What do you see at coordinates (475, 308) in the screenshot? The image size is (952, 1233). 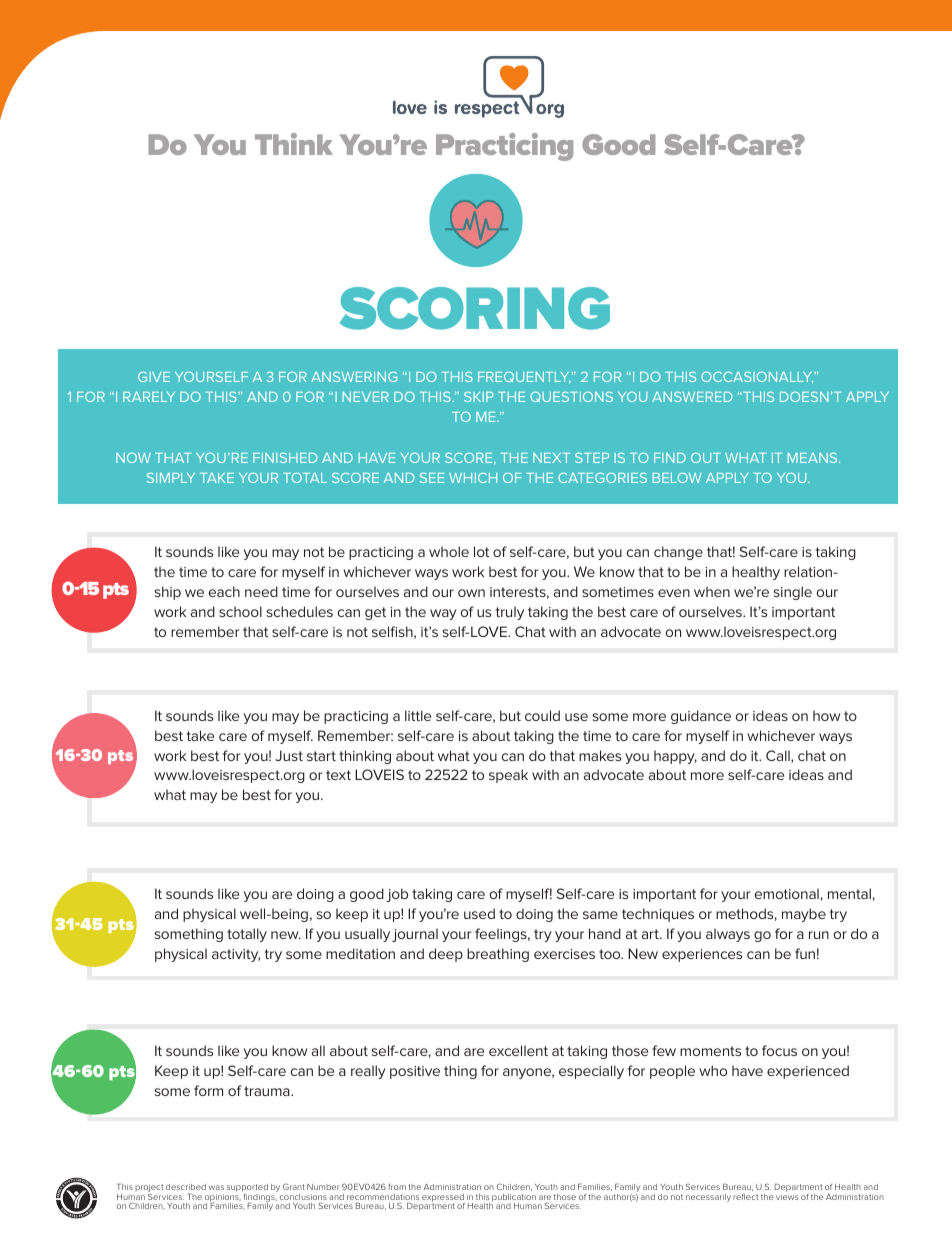 I see `SCORING` at bounding box center [475, 308].
